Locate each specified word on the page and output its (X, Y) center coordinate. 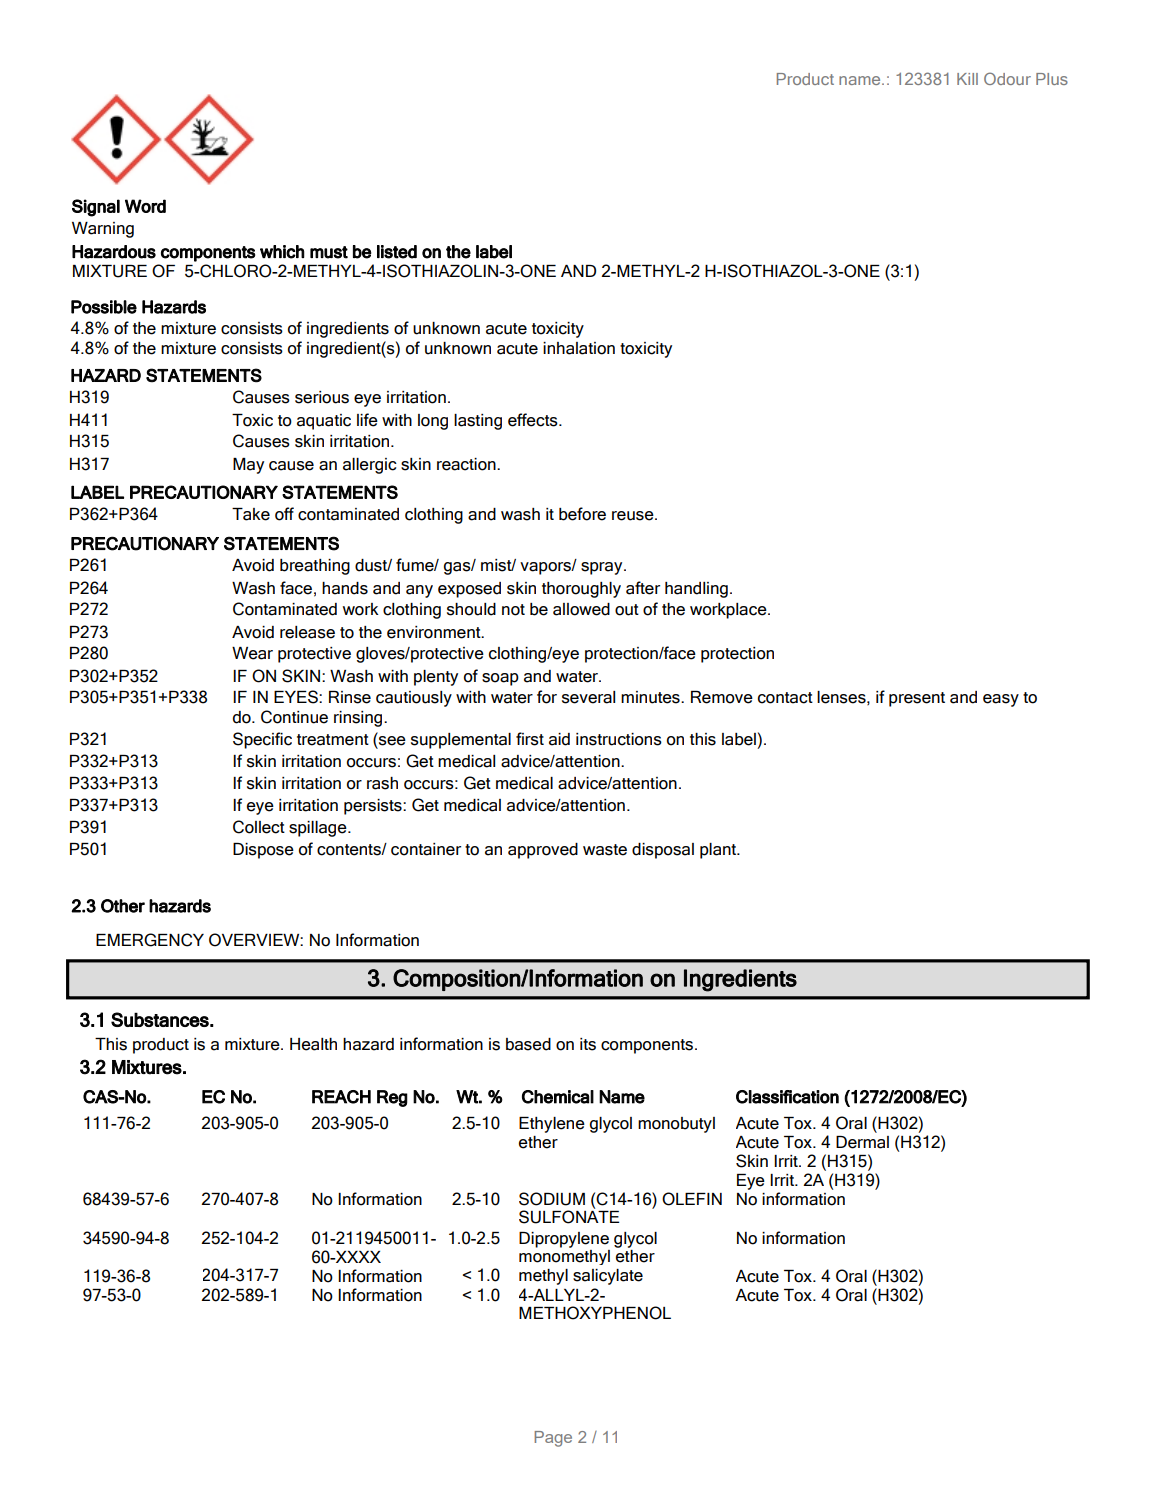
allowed (581, 609)
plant (719, 851)
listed (397, 252)
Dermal (862, 1142)
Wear (252, 653)
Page (553, 1439)
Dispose (263, 851)
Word (145, 206)
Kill (967, 79)
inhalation (579, 348)
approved (543, 851)
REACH (341, 1097)
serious (322, 397)
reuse (634, 516)
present (917, 699)
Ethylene (552, 1125)
